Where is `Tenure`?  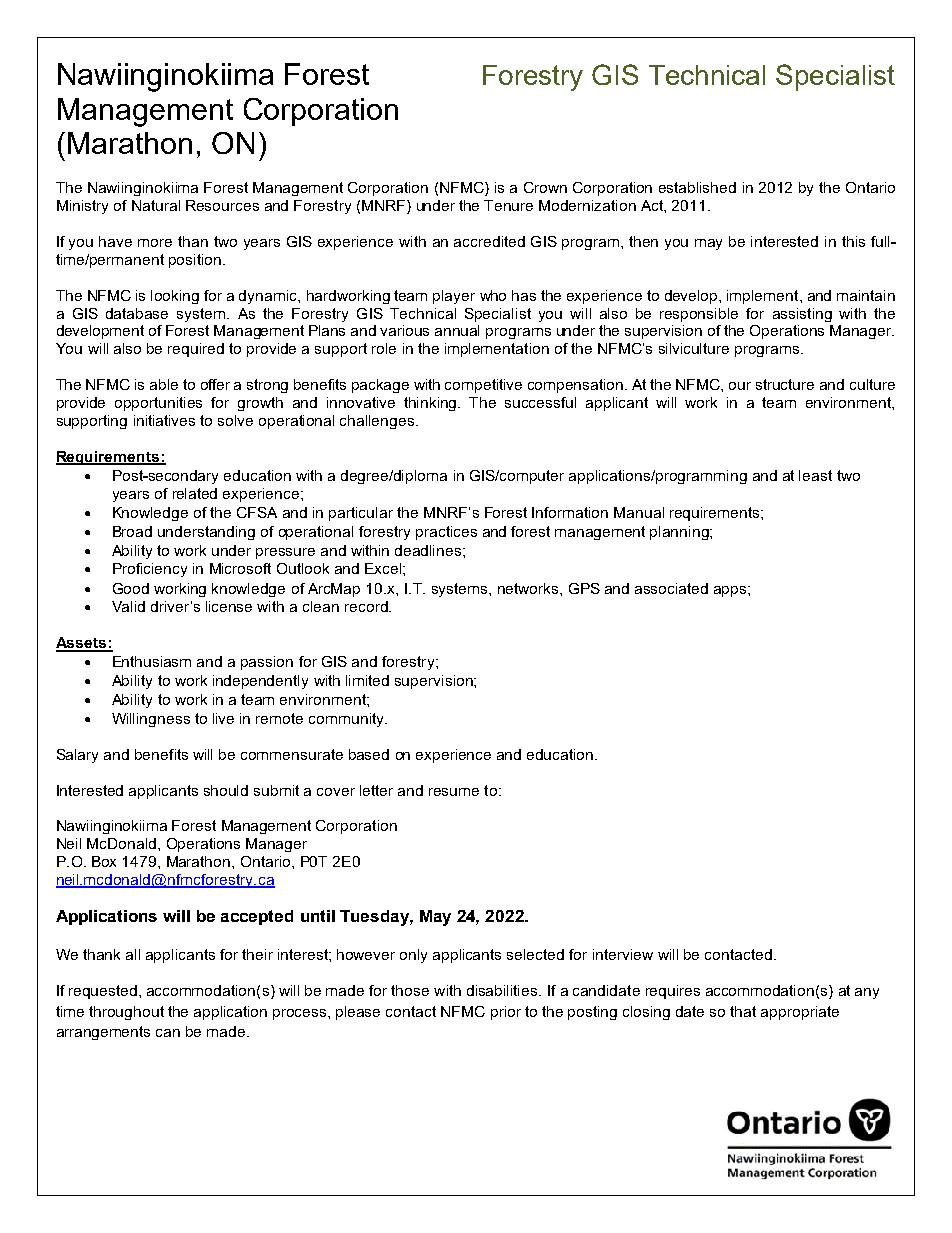 Tenure is located at coordinates (508, 205).
